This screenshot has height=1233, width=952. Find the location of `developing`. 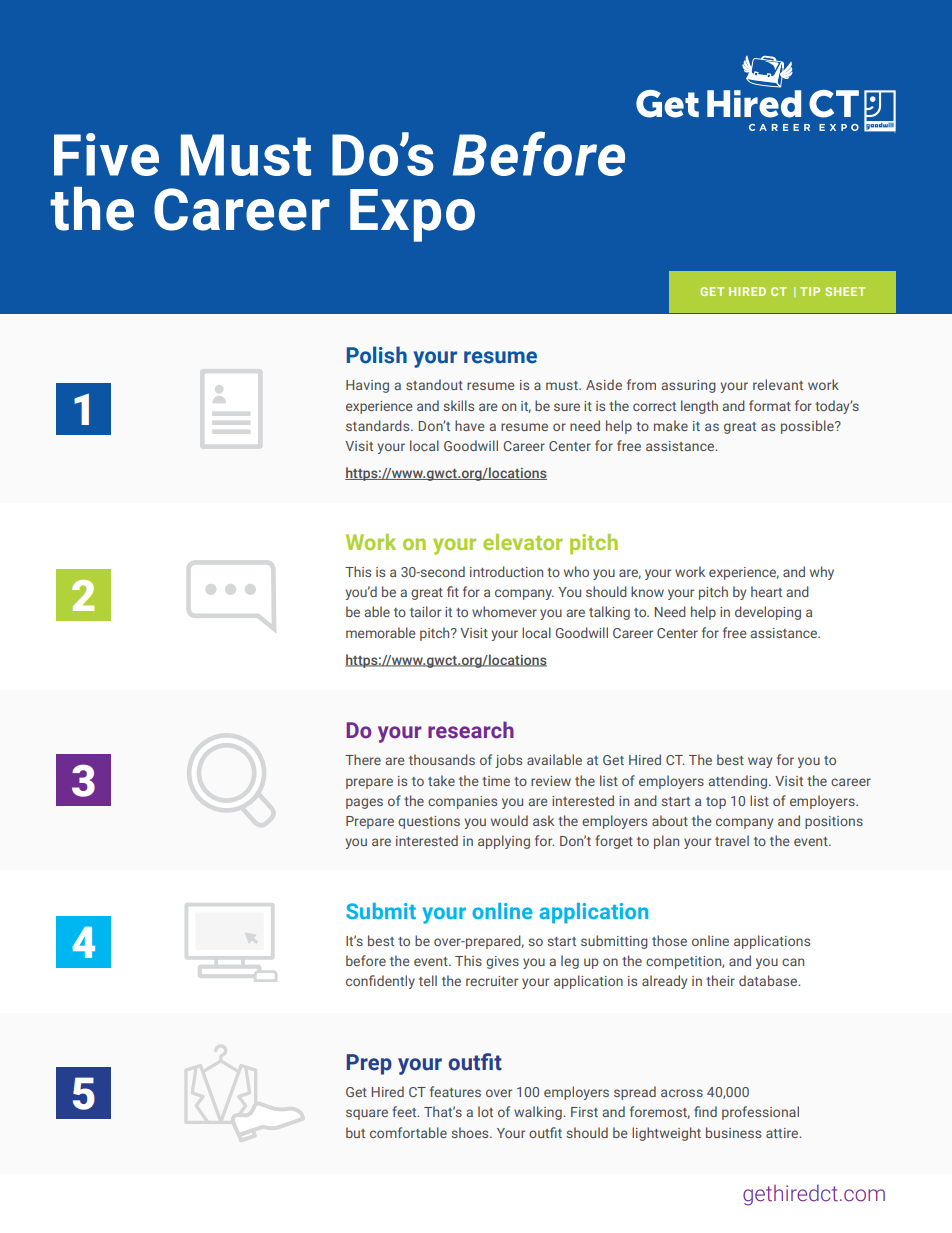

developing is located at coordinates (768, 613).
